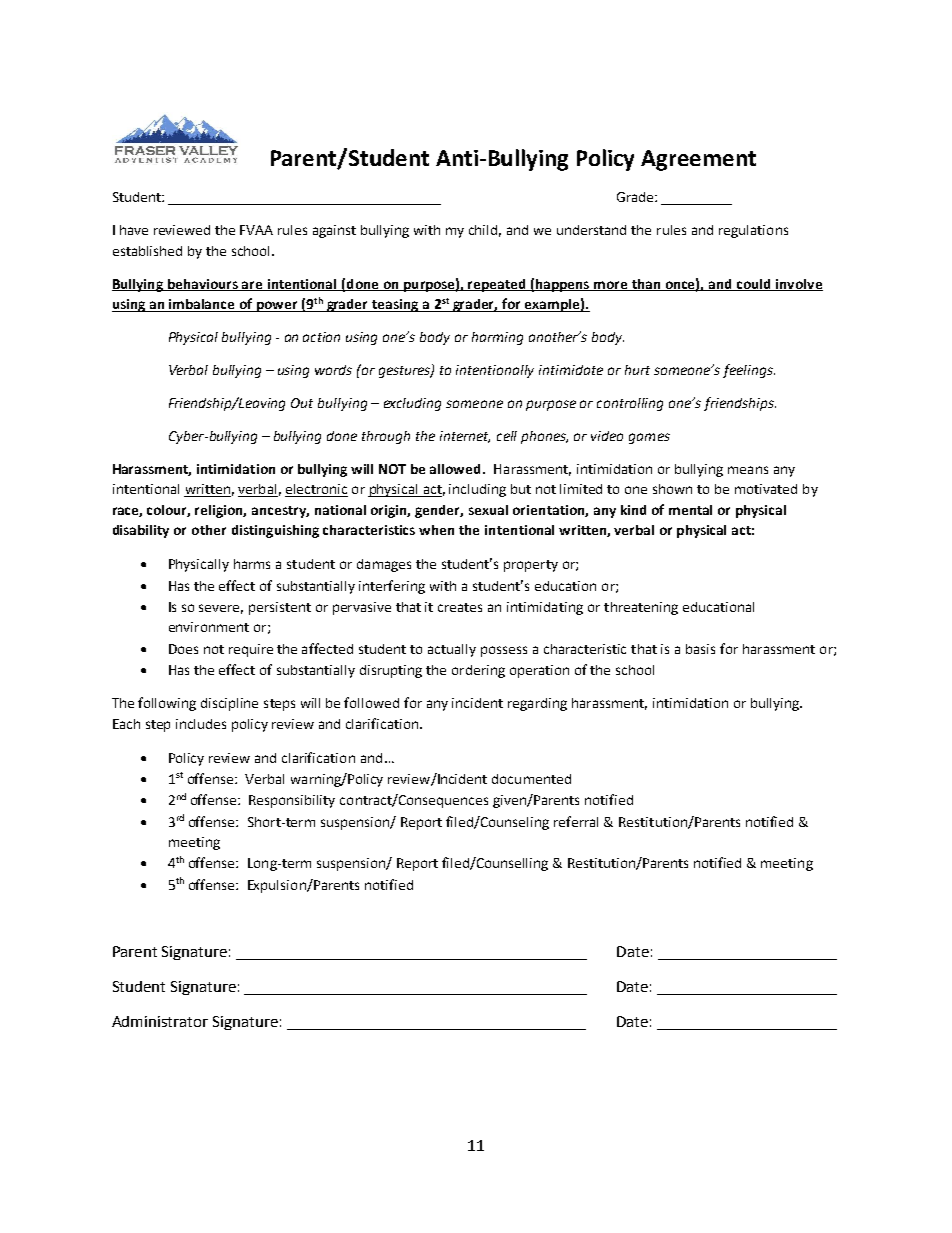 This image has width=952, height=1233. Describe the element at coordinates (455, 469) in the image. I see `allowed` at that location.
